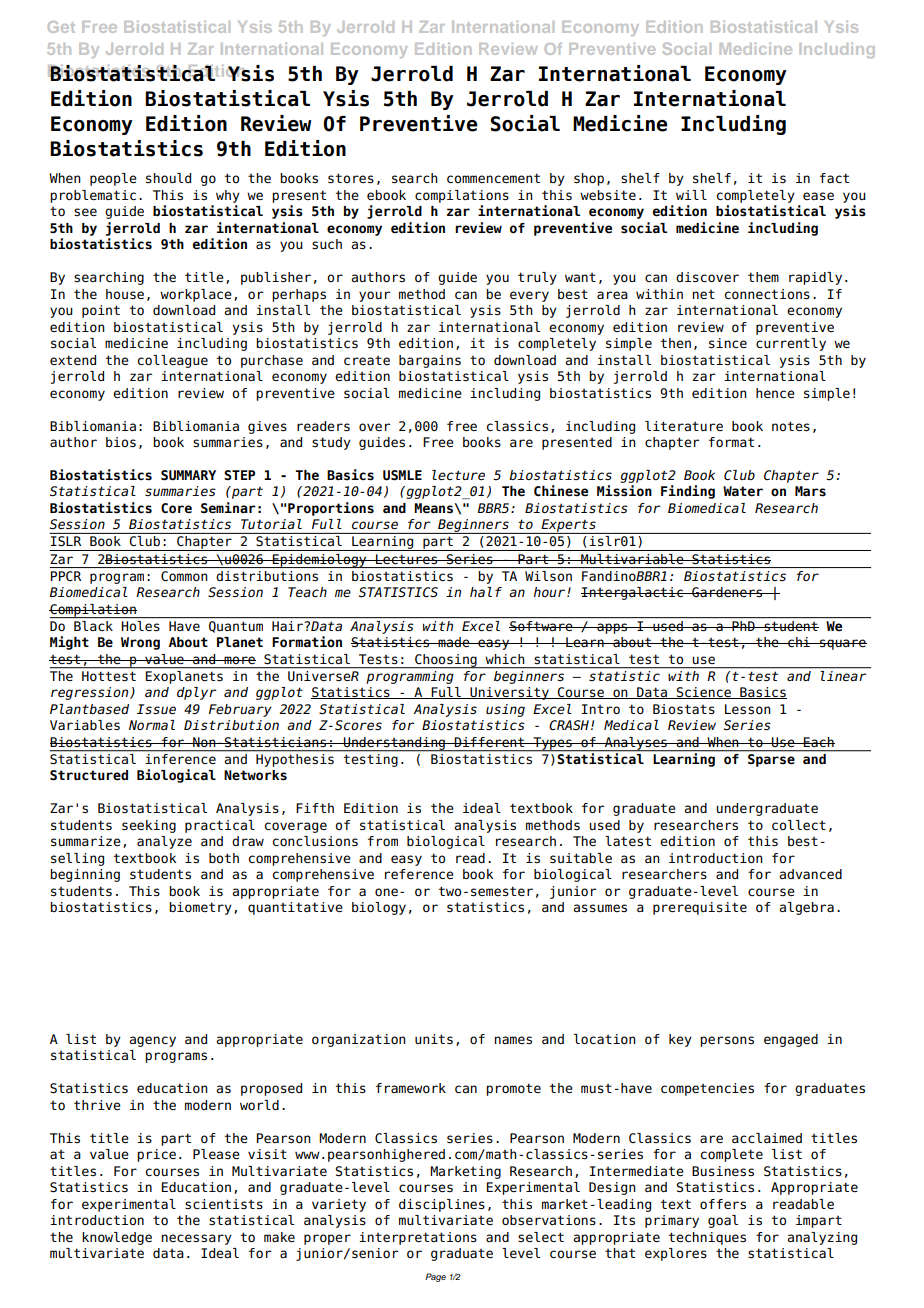 Image resolution: width=924 pixels, height=1308 pixels. I want to click on collect, so click(799, 825).
